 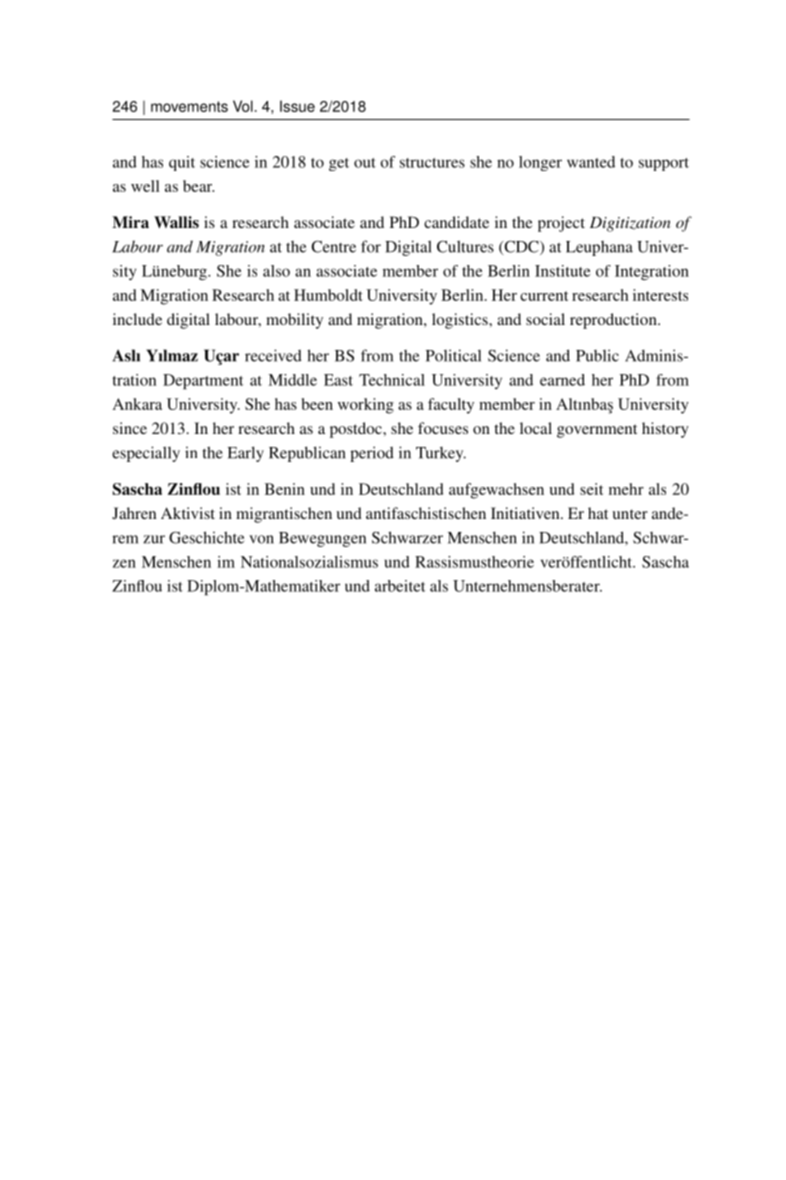 I want to click on wanted, so click(x=591, y=162).
